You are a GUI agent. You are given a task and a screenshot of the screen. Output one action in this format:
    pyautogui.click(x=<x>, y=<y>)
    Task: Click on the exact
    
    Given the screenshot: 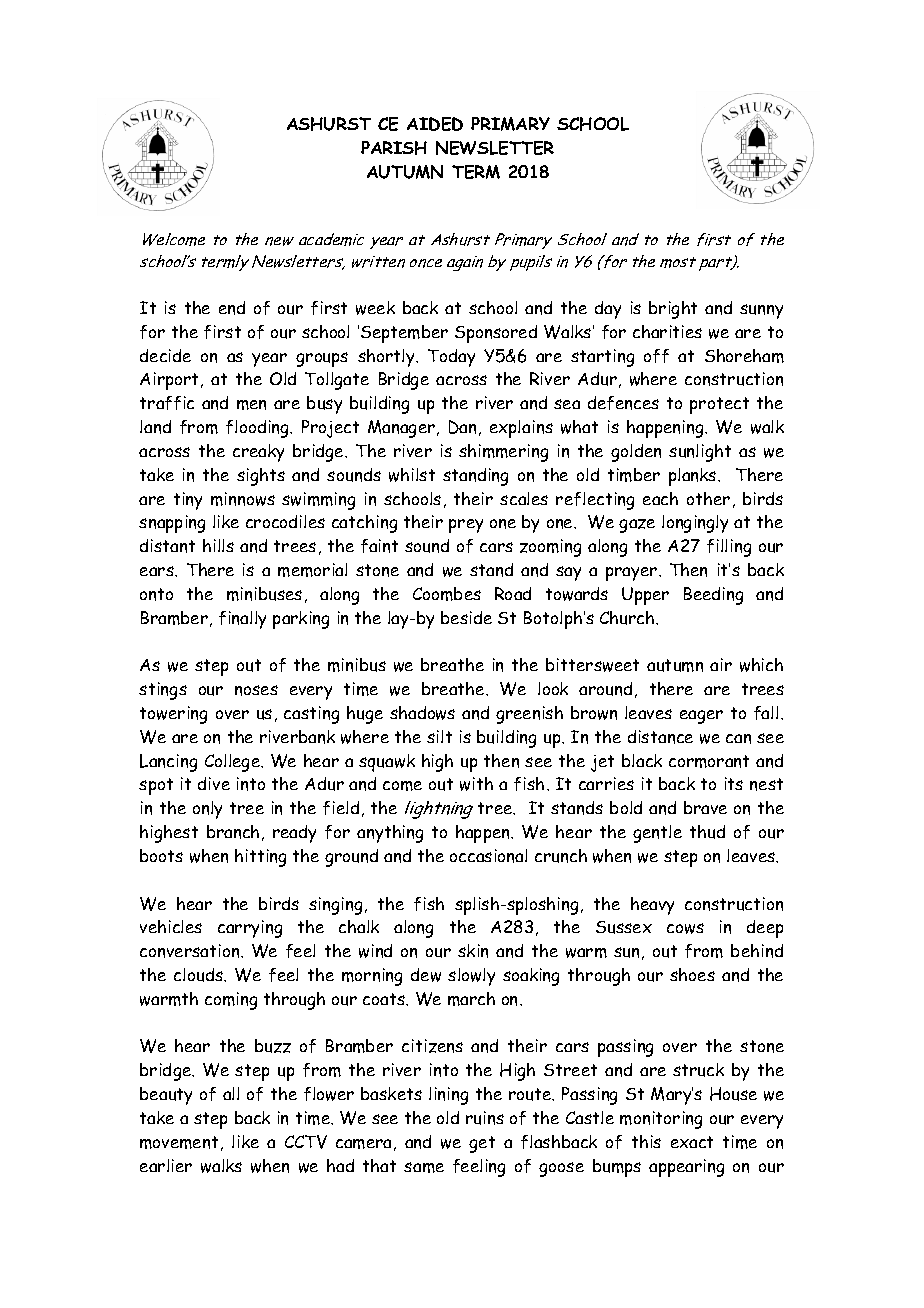 What is the action you would take?
    pyautogui.click(x=692, y=1142)
